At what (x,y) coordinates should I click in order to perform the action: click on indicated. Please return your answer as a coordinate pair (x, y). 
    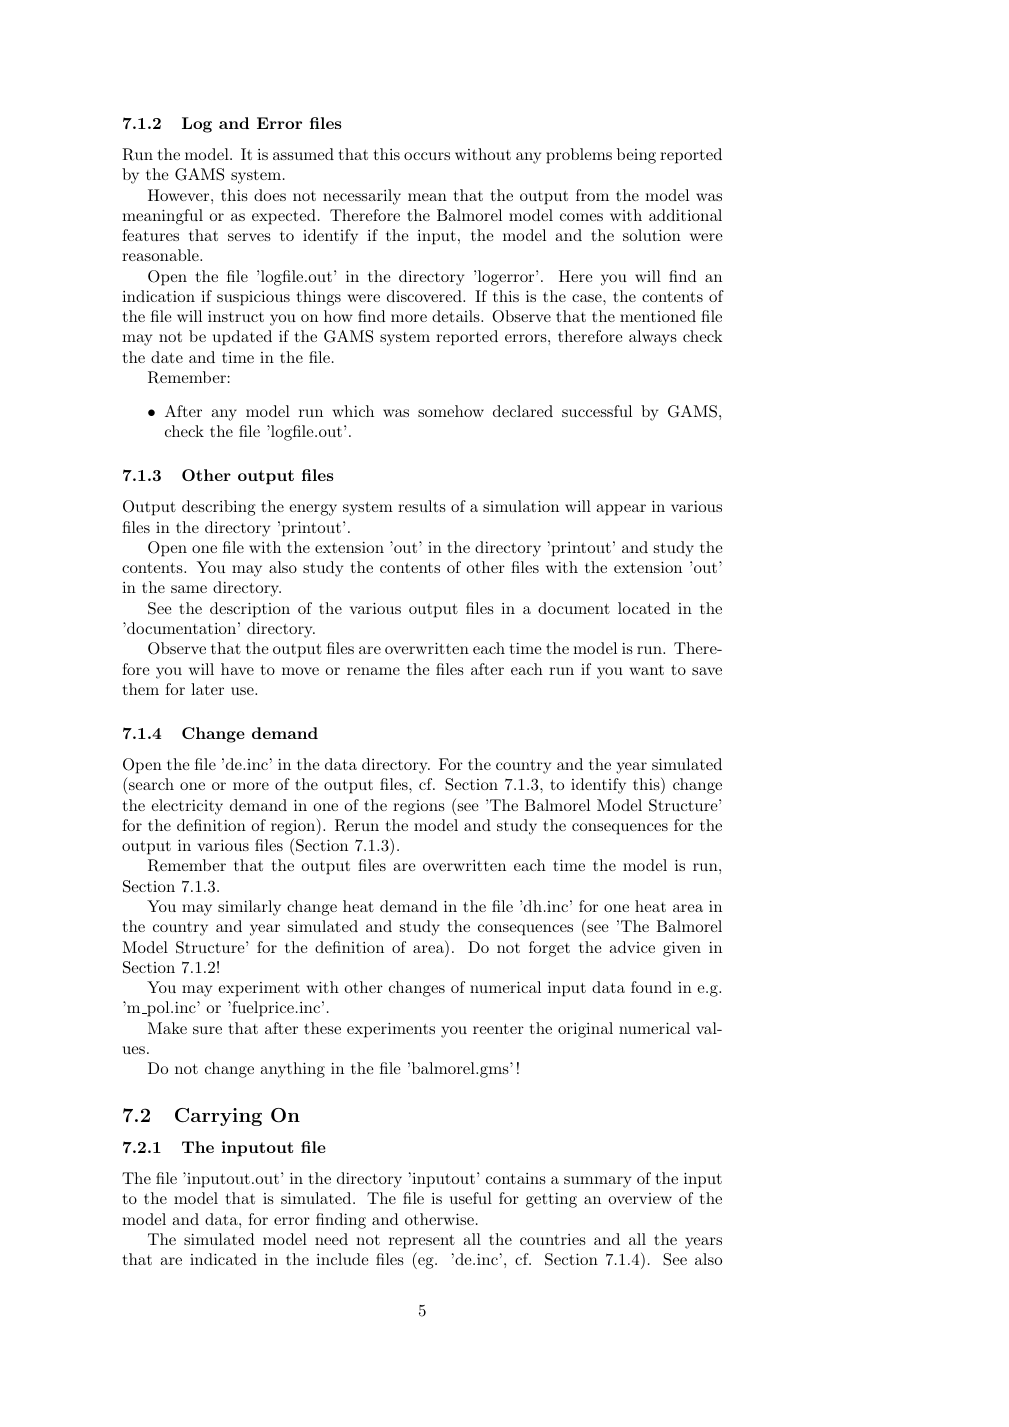
    Looking at the image, I should click on (223, 1259).
